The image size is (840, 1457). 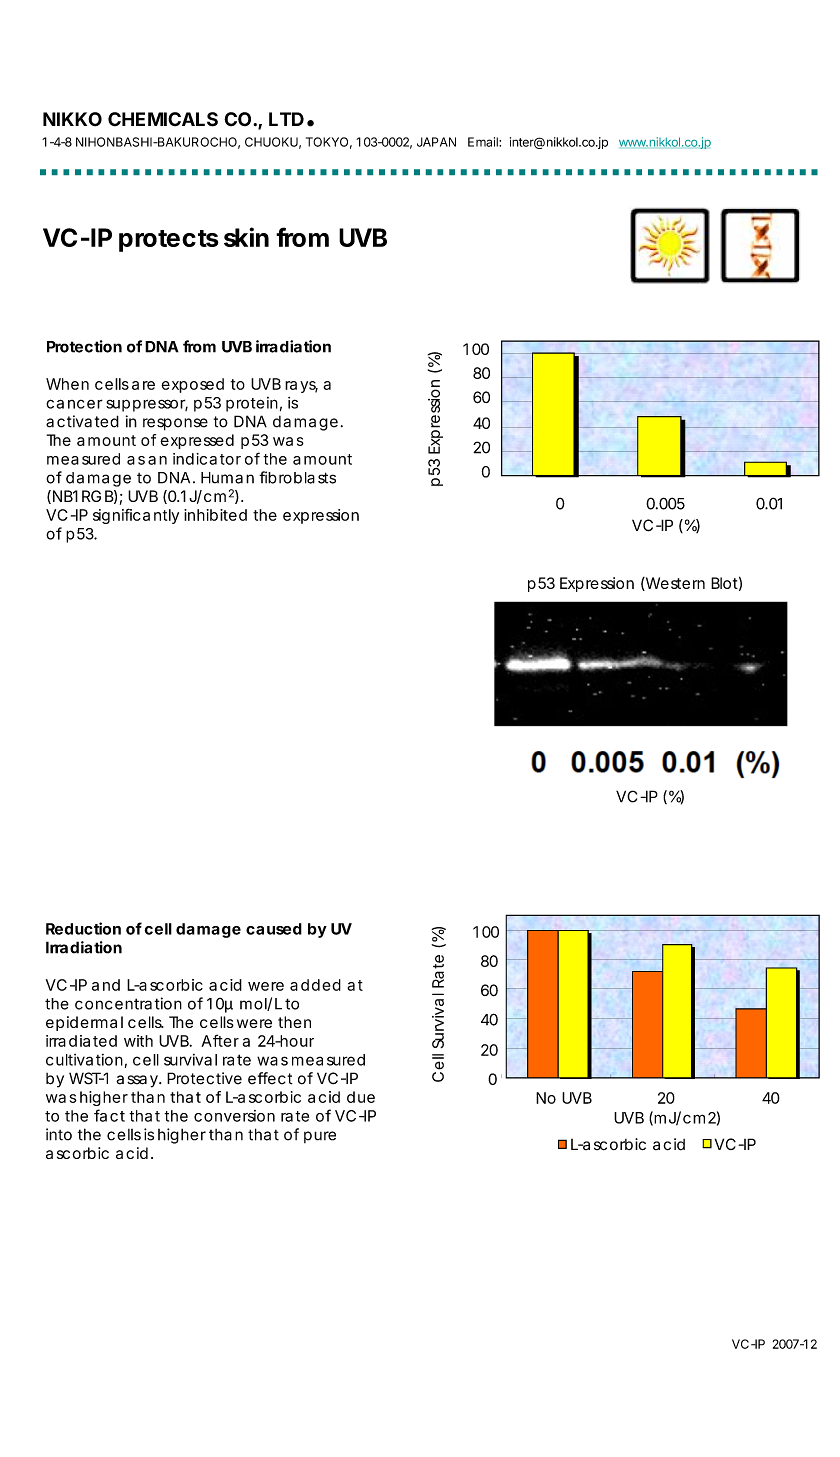 What do you see at coordinates (136, 516) in the page?
I see `significantly` at bounding box center [136, 516].
